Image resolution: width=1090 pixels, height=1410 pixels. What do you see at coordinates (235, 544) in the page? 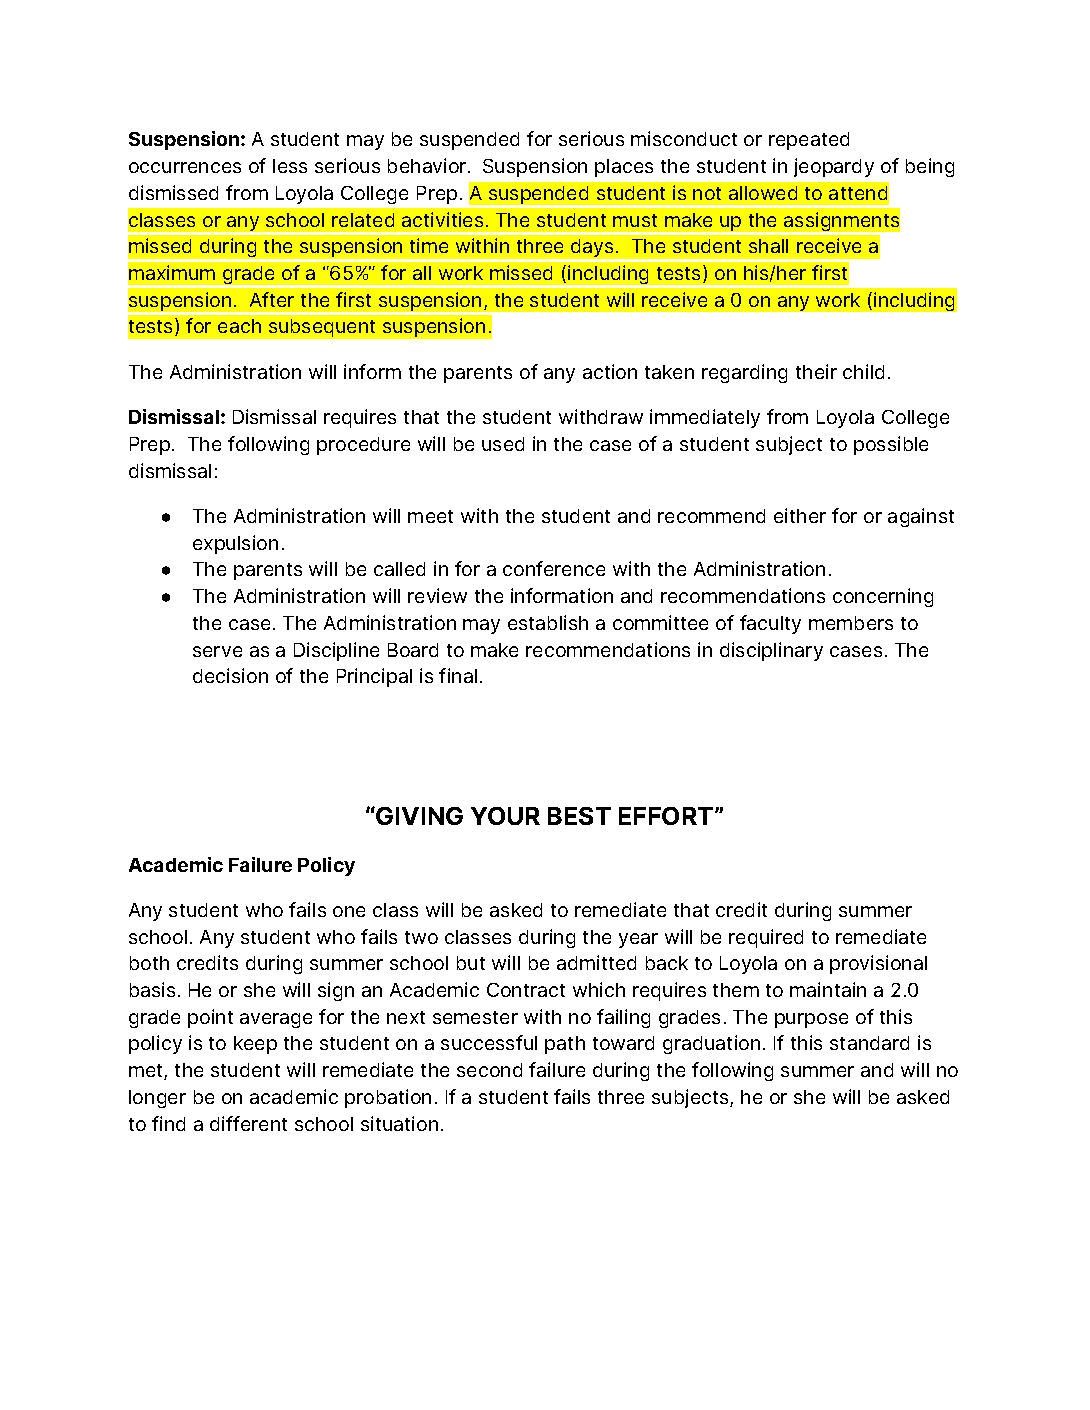
I see `expulsion` at bounding box center [235, 544].
